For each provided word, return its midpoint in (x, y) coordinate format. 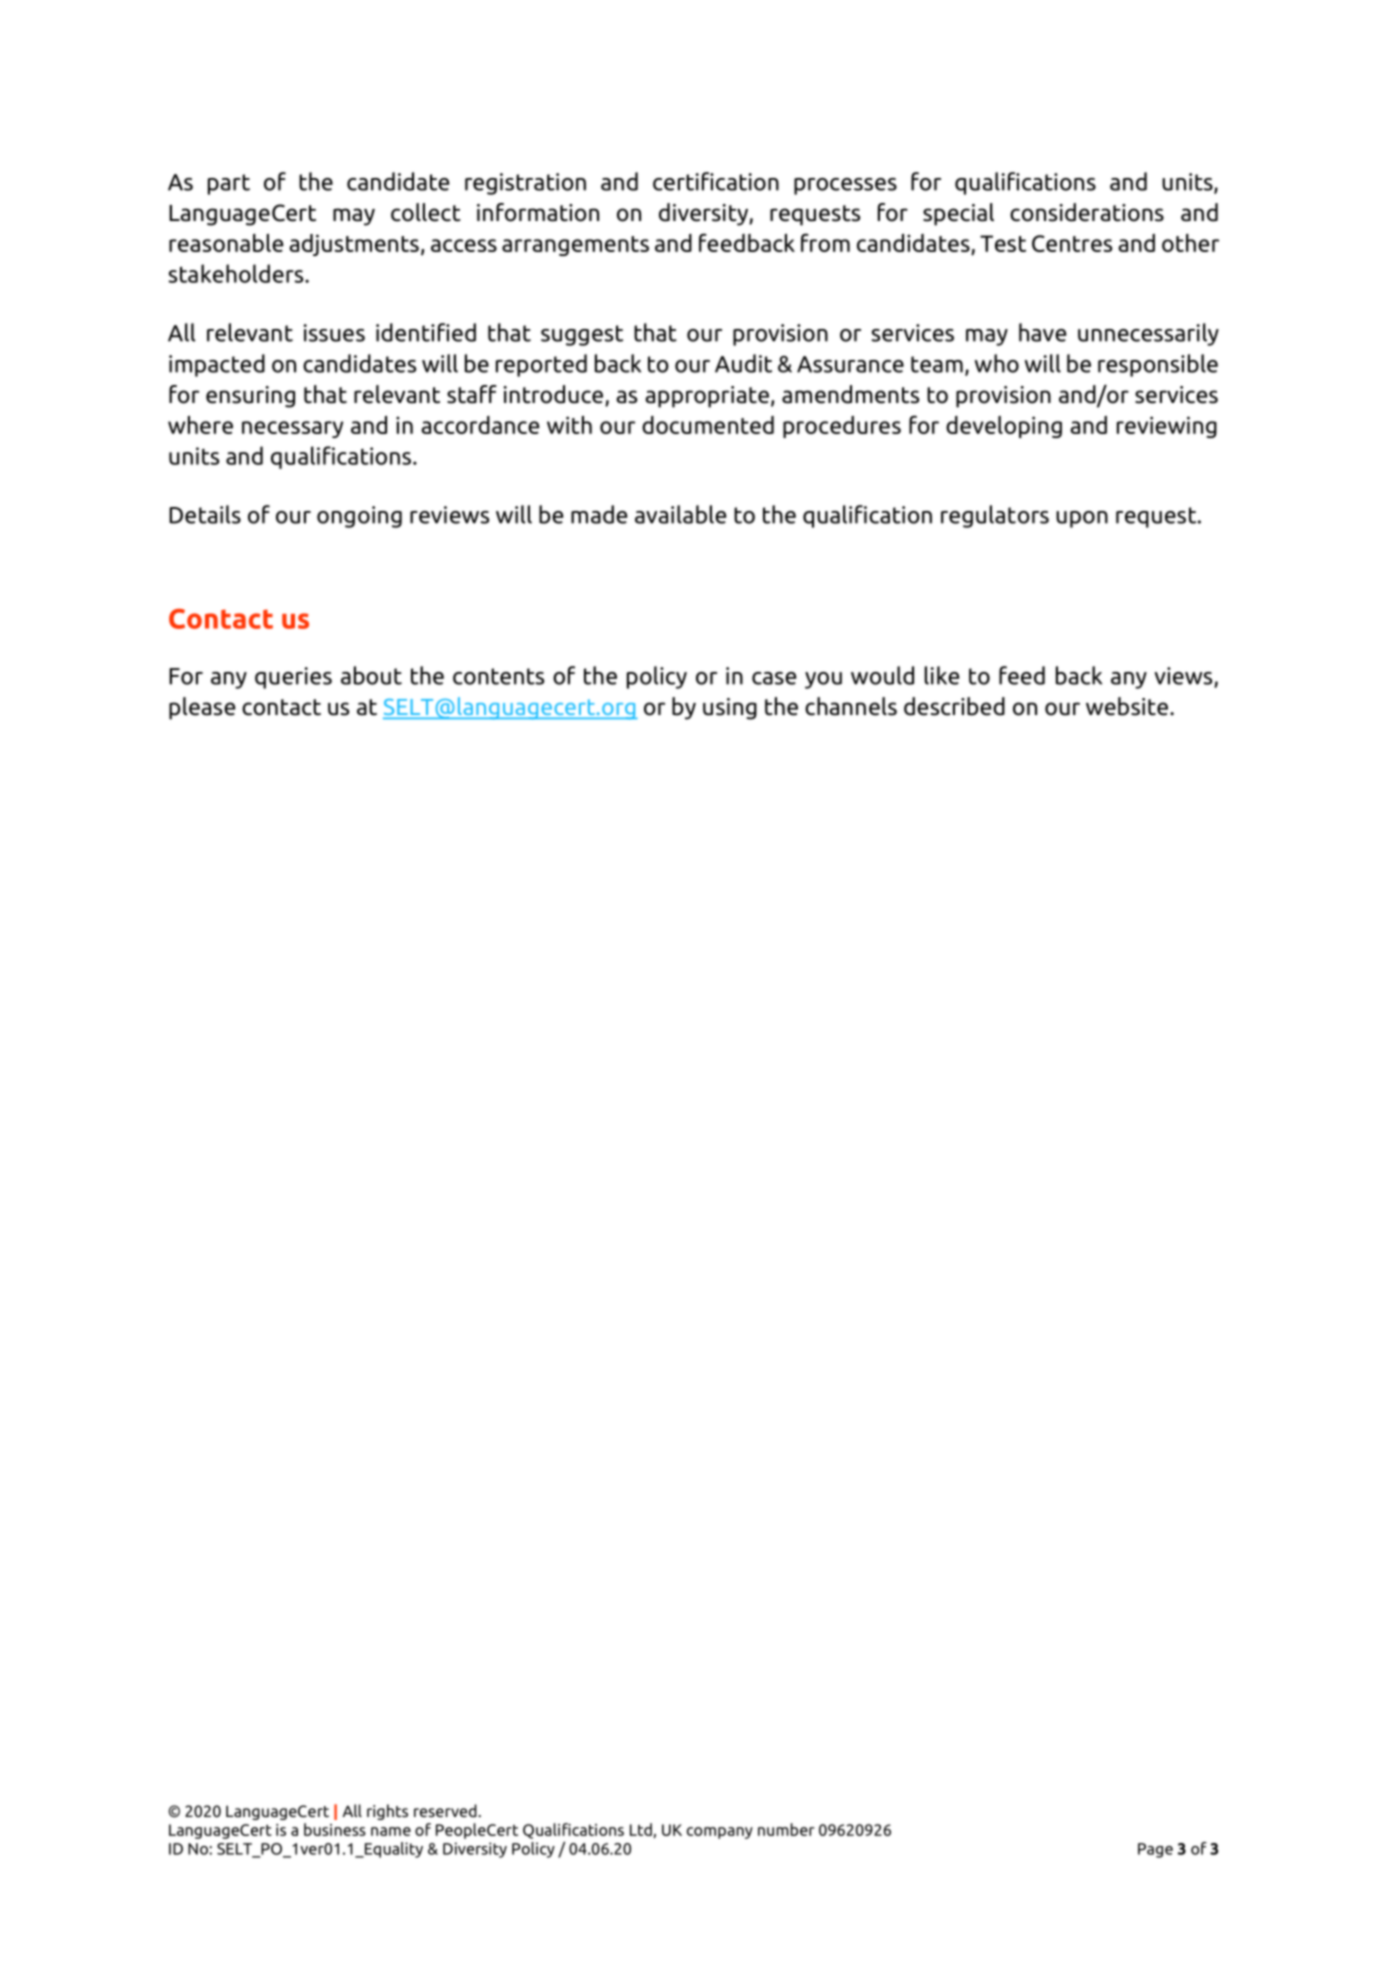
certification (716, 181)
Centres (1072, 243)
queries (293, 678)
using (730, 709)
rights (387, 1812)
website (1127, 706)
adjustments (354, 245)
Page (1155, 1850)
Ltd (642, 1830)
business (335, 1829)
